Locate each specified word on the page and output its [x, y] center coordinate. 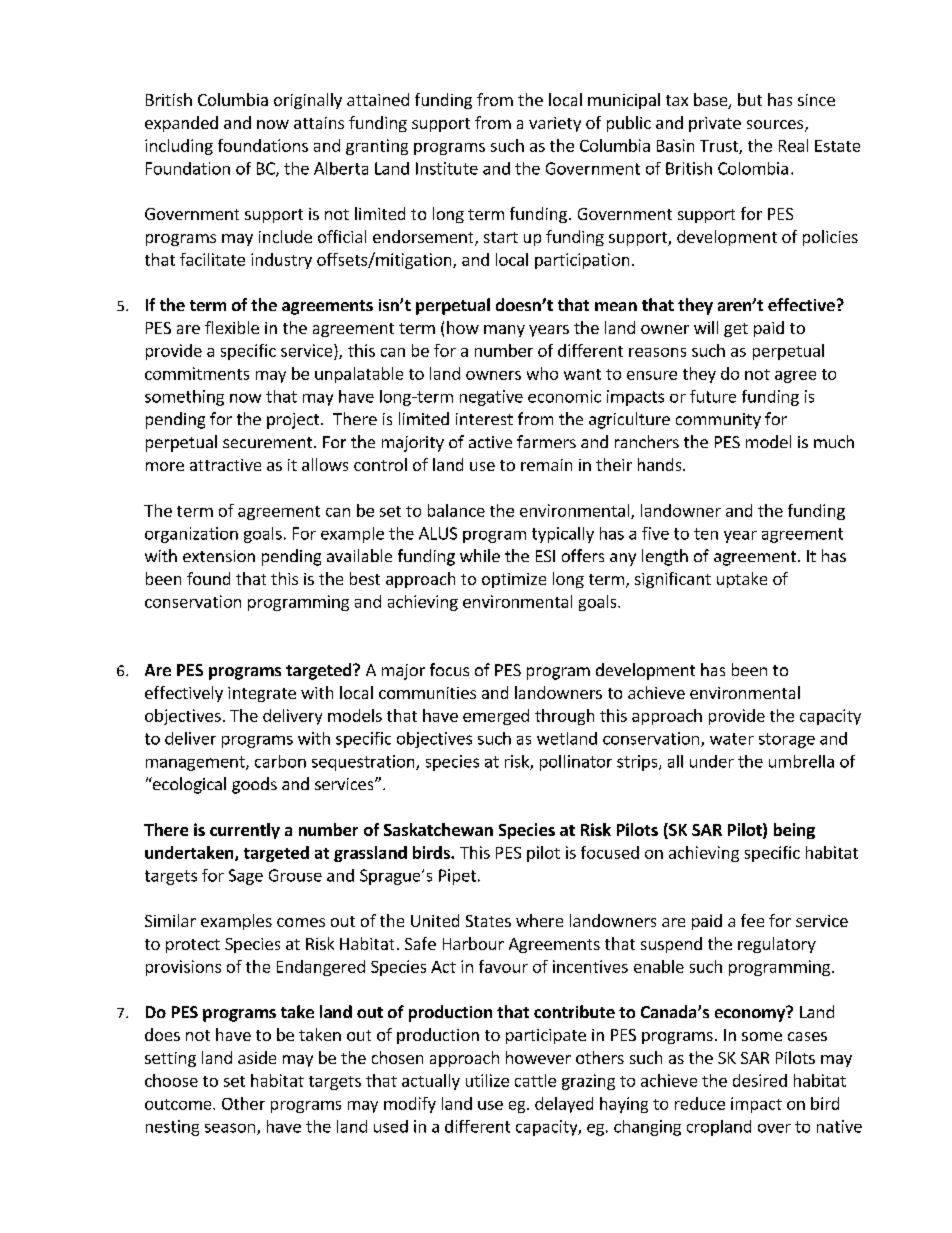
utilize [487, 1080]
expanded [181, 124]
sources [775, 124]
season [230, 1128]
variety [555, 124]
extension [219, 556]
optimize [514, 580]
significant [673, 580]
